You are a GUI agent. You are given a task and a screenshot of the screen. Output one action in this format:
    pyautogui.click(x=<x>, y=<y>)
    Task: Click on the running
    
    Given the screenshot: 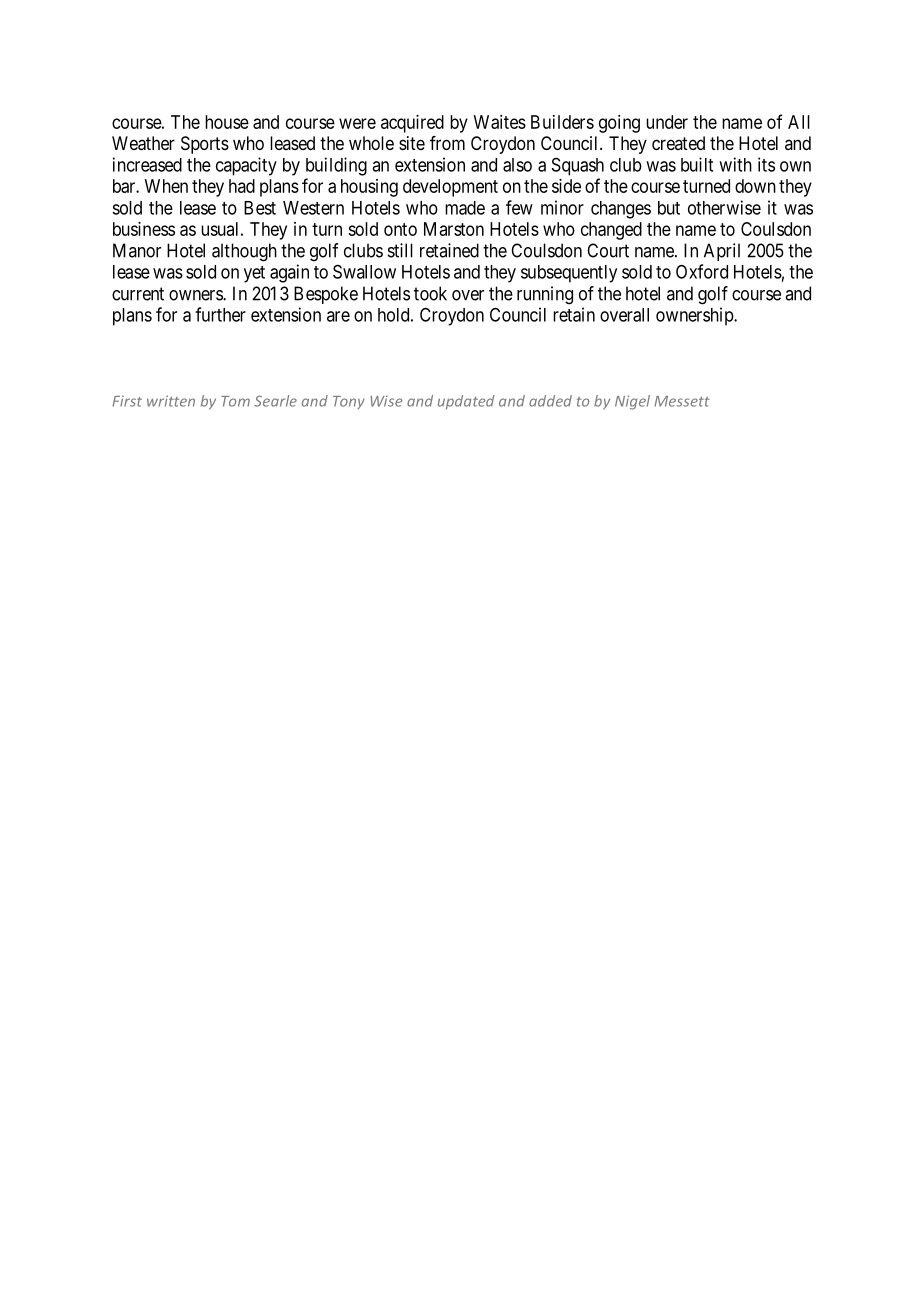 What is the action you would take?
    pyautogui.click(x=545, y=295)
